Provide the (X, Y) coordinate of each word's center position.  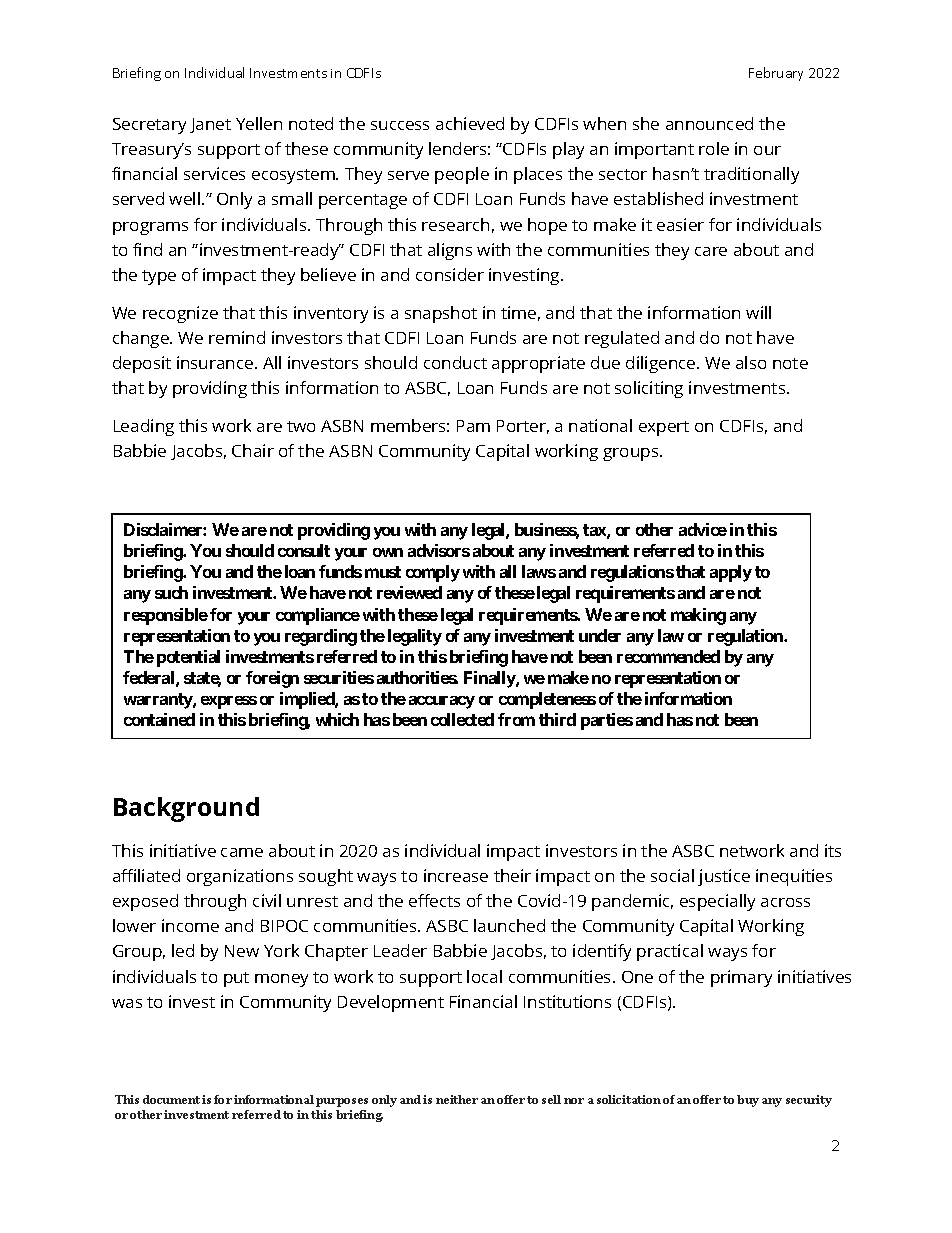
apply (731, 573)
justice (724, 877)
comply (433, 573)
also (751, 362)
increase (456, 875)
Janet (210, 125)
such (171, 592)
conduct (455, 362)
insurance (216, 362)
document (171, 1099)
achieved (470, 123)
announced (709, 123)
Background (186, 809)
